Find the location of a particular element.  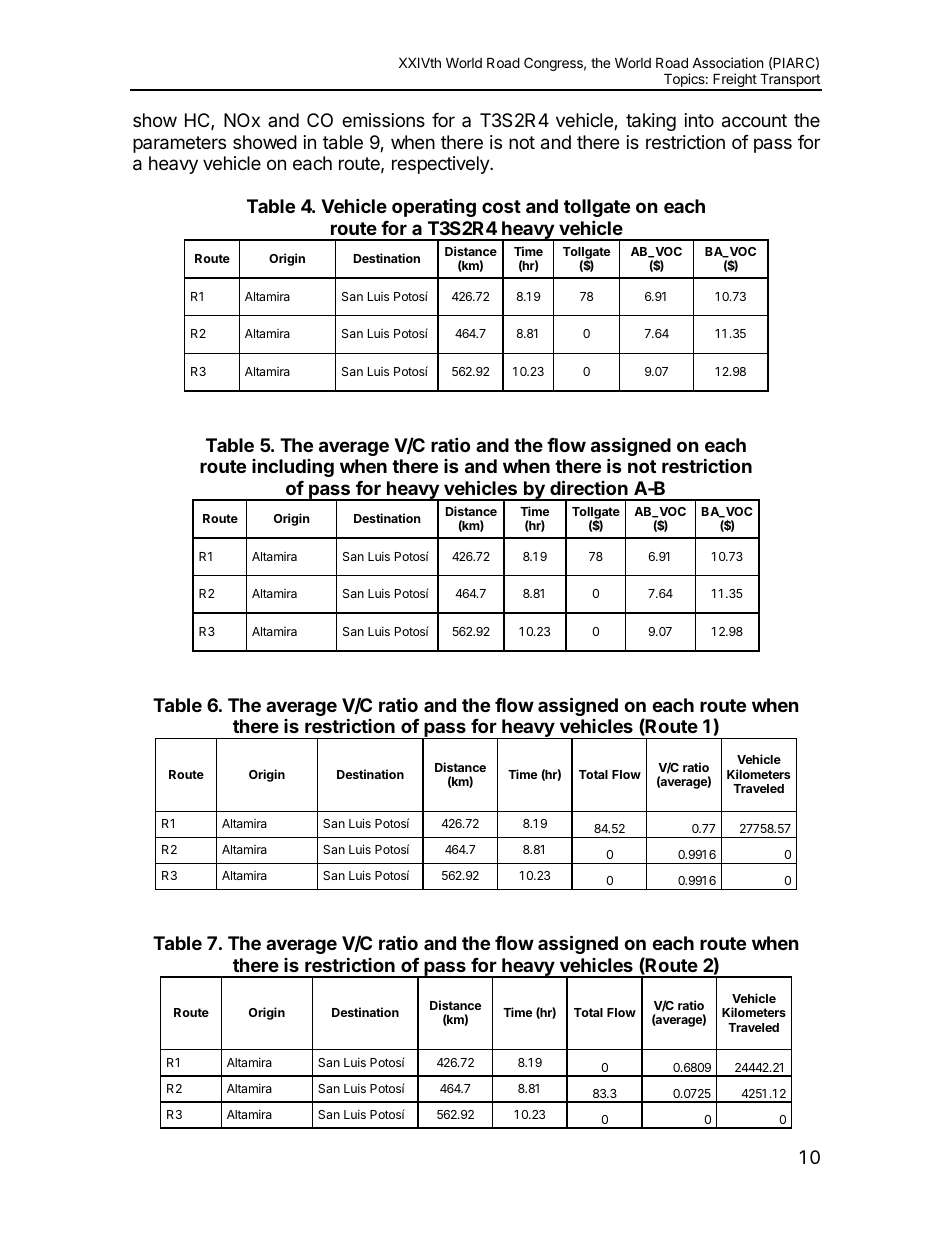

cost is located at coordinates (501, 206).
